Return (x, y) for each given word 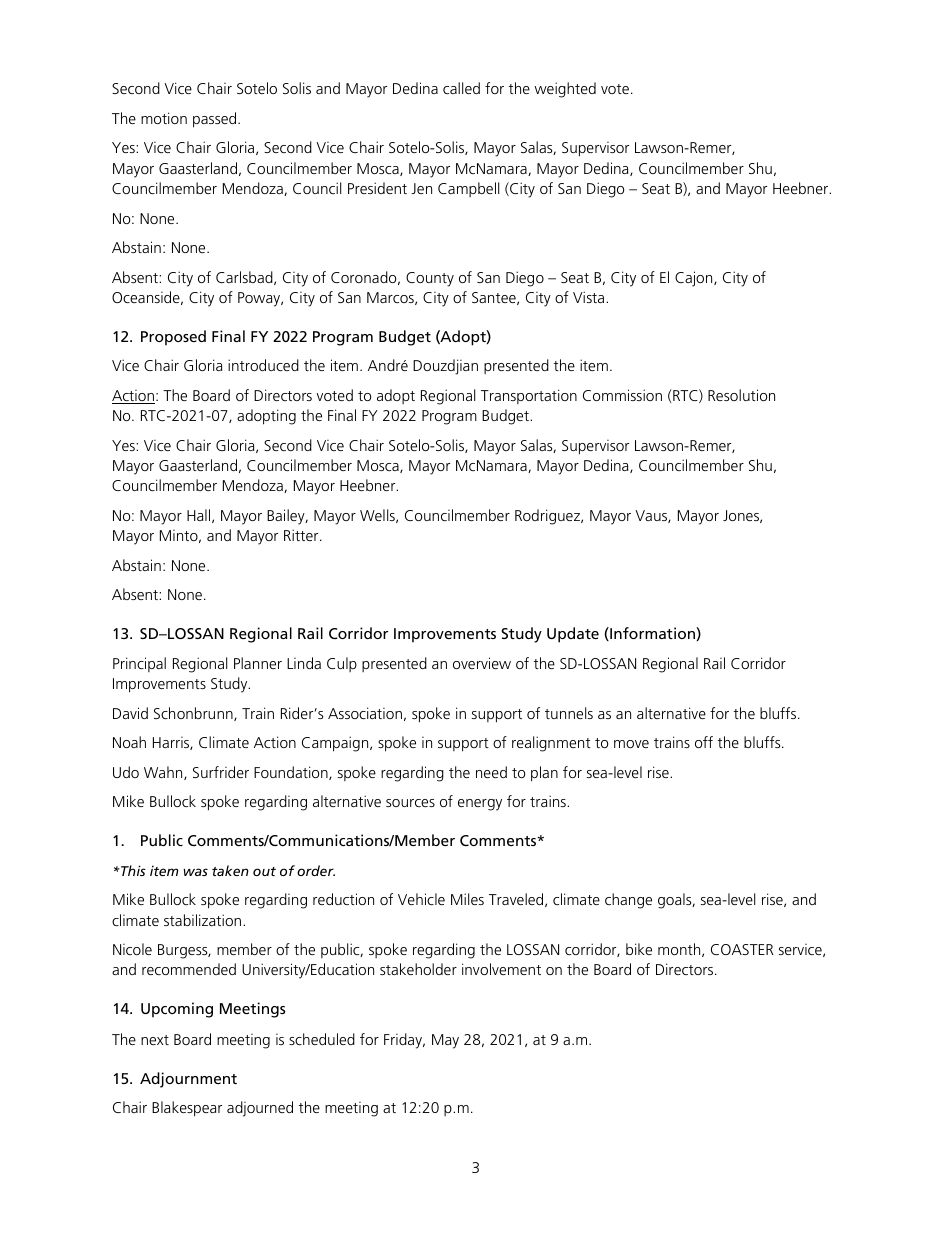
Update (573, 635)
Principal (139, 664)
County (430, 279)
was (195, 872)
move (631, 744)
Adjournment (188, 1080)
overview (482, 663)
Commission (622, 395)
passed (216, 120)
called (461, 88)
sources (410, 803)
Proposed (173, 338)
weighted (565, 90)
